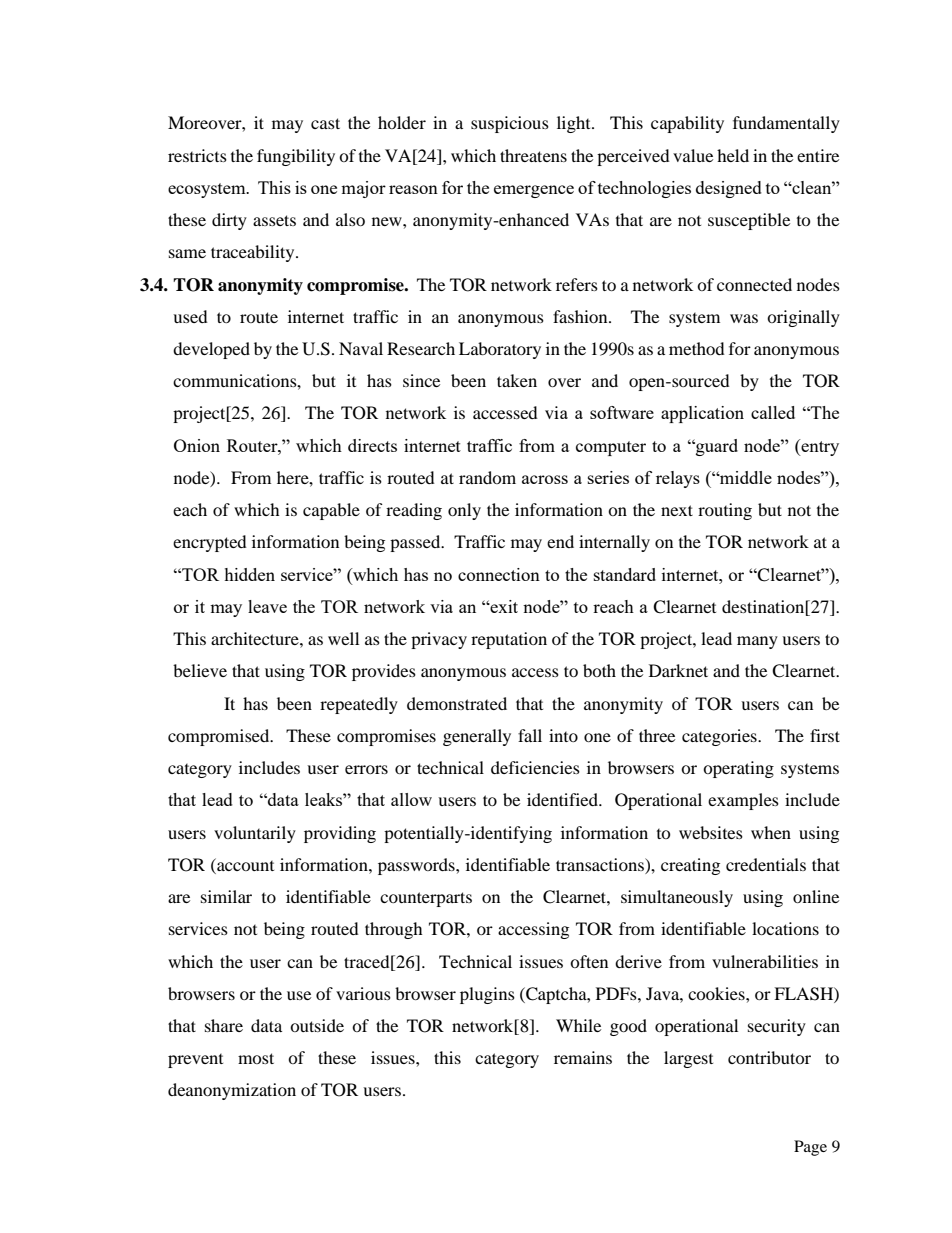  I want to click on many, so click(757, 642).
